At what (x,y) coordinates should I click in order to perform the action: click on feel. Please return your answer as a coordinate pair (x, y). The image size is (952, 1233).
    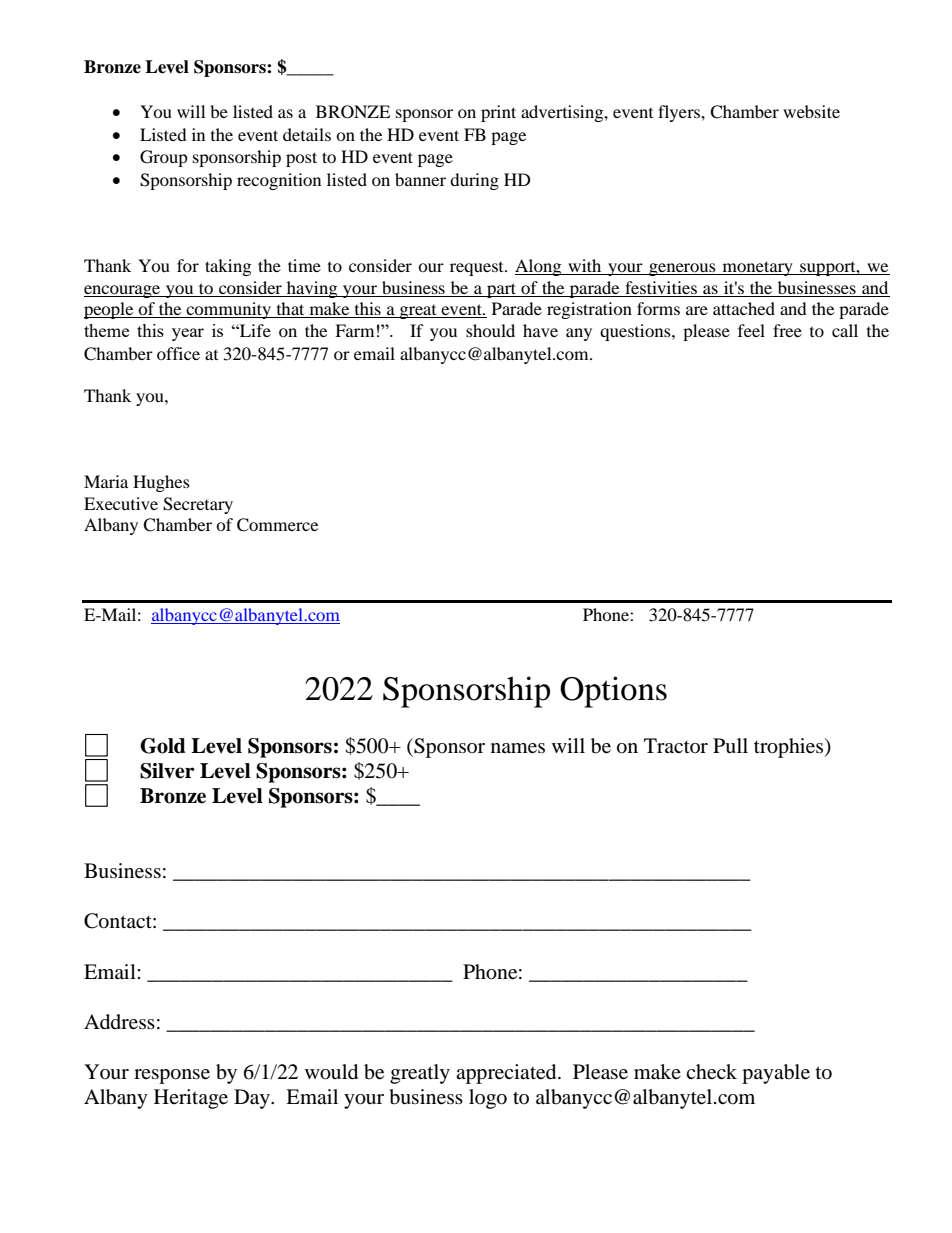
    Looking at the image, I should click on (751, 330).
